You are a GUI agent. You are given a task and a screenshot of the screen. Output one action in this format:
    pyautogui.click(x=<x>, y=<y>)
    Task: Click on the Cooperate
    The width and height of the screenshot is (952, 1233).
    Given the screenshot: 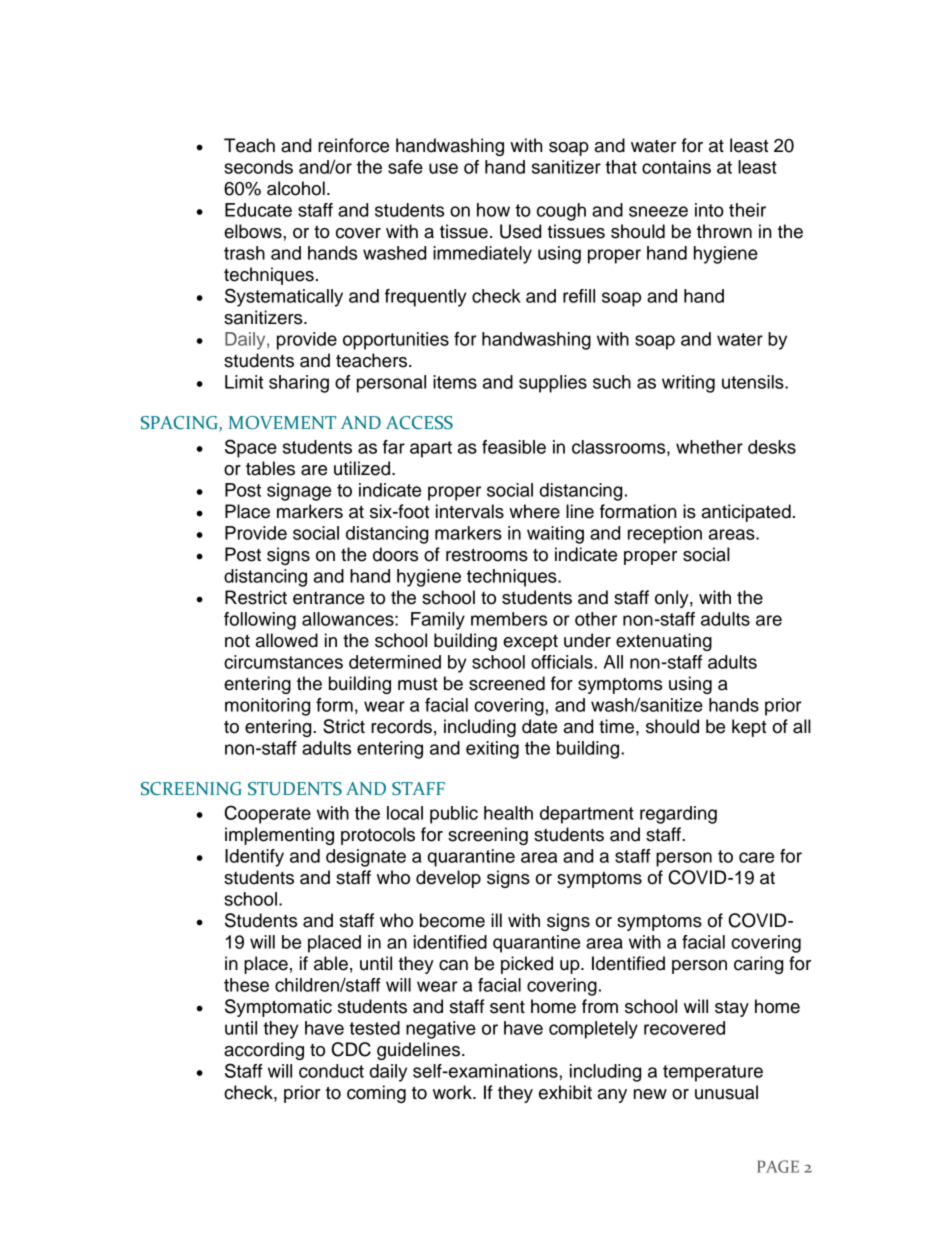 What is the action you would take?
    pyautogui.click(x=268, y=814)
